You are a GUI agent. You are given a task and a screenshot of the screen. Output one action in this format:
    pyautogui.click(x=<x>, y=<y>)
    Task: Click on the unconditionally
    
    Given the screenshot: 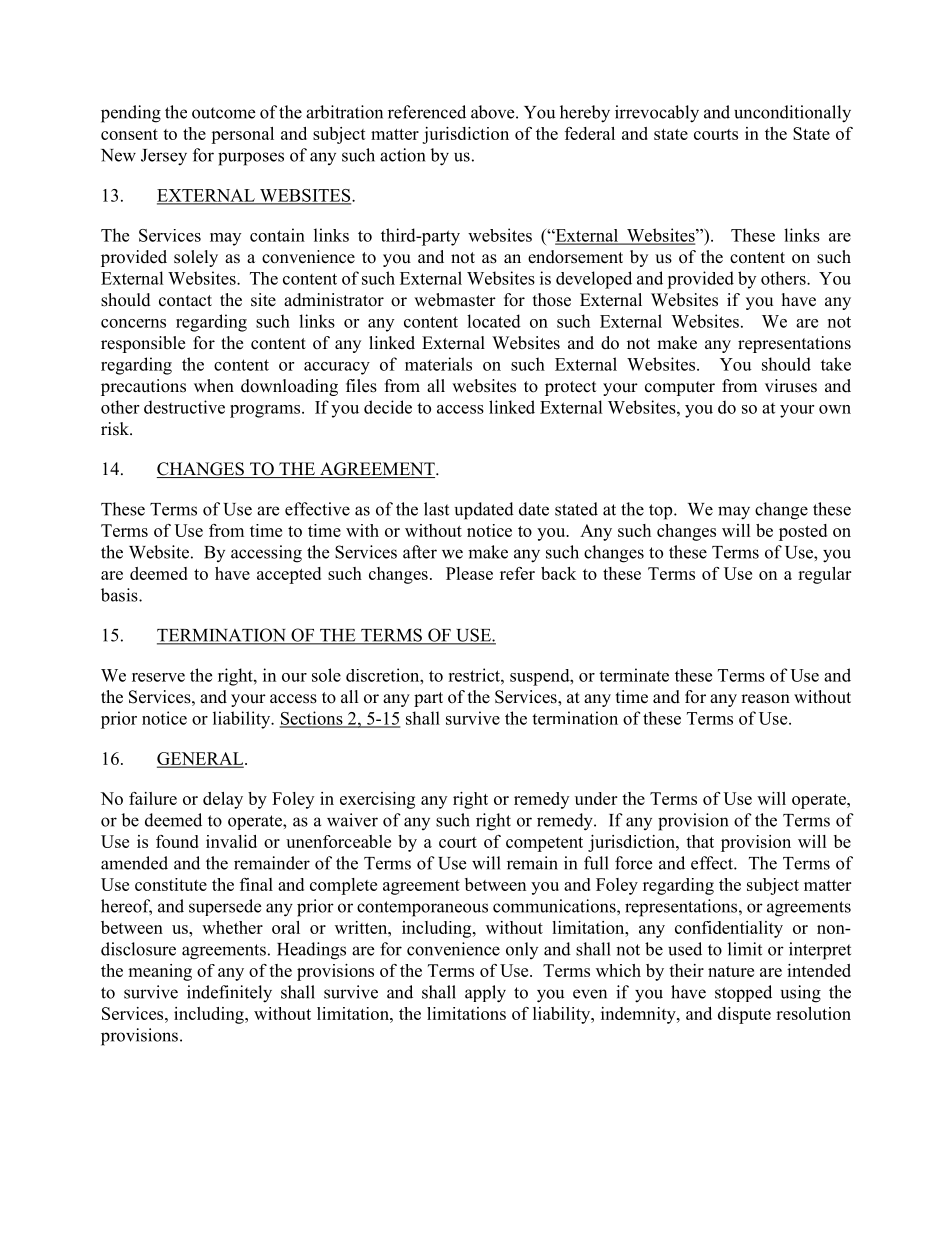 What is the action you would take?
    pyautogui.click(x=792, y=114)
